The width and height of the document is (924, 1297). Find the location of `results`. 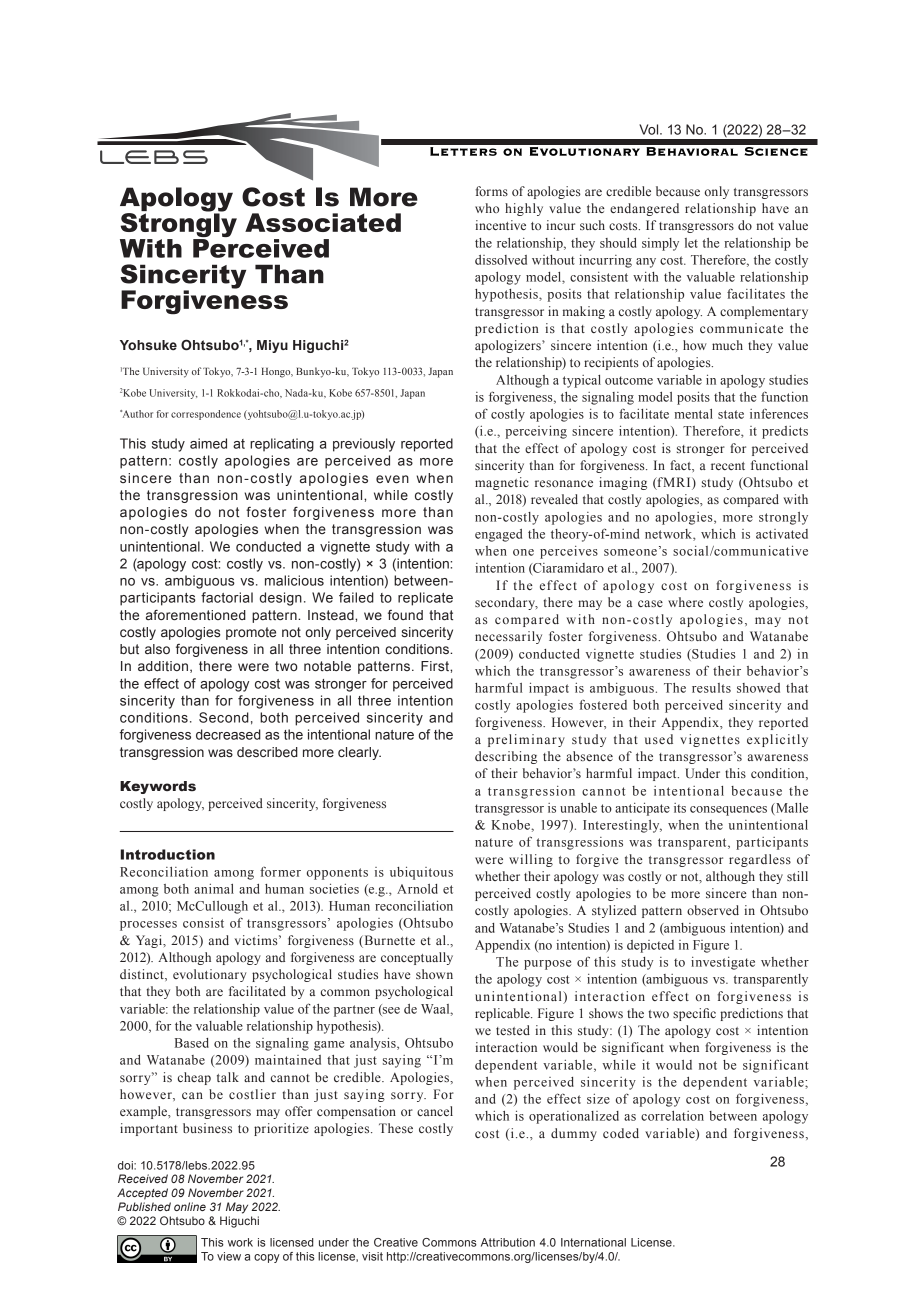

results is located at coordinates (711, 688).
